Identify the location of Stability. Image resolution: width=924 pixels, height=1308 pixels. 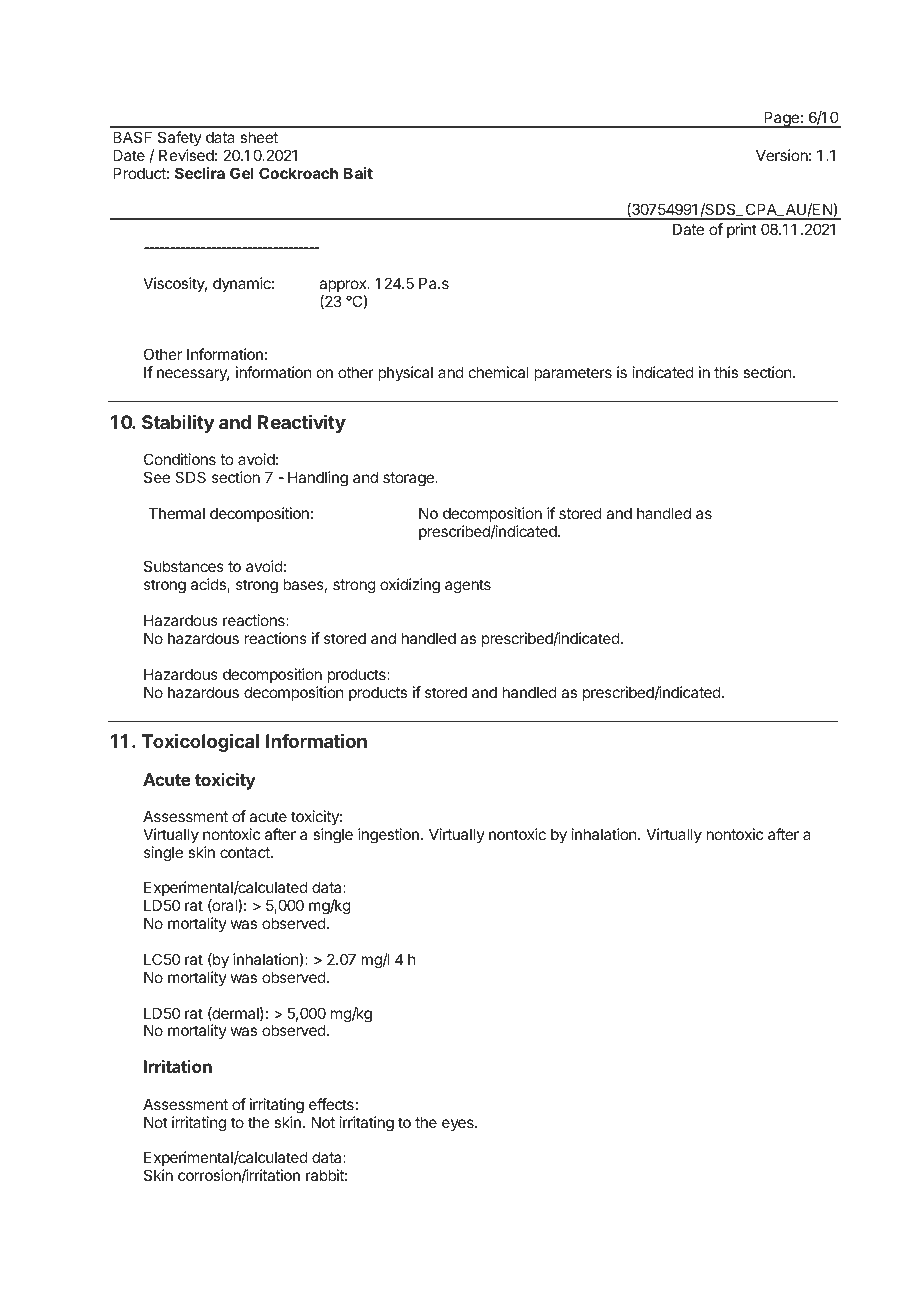
(178, 424).
